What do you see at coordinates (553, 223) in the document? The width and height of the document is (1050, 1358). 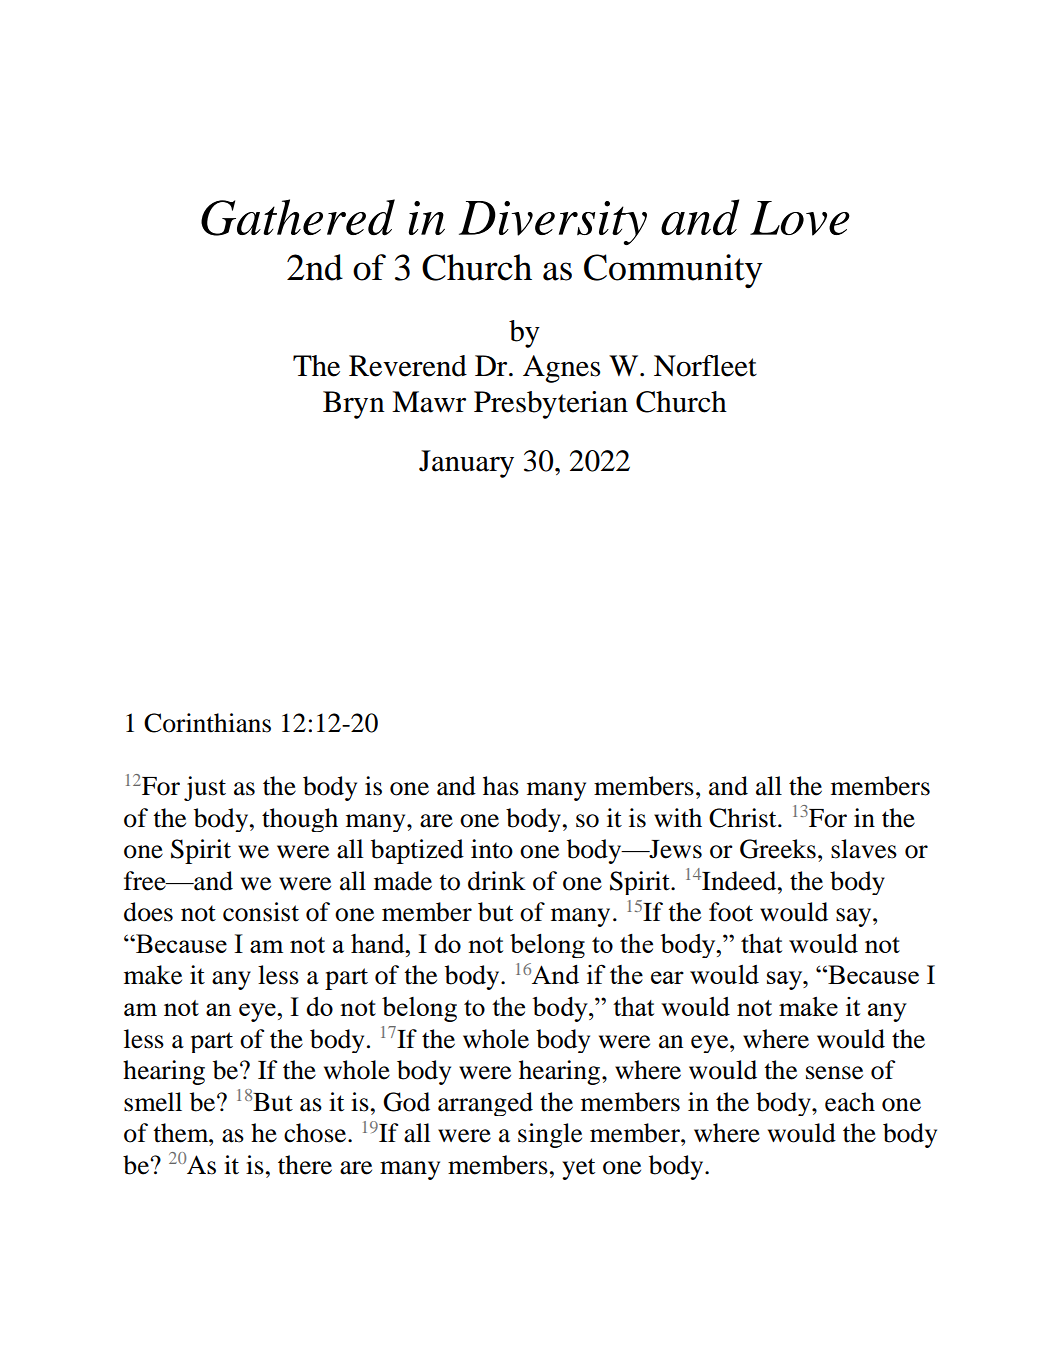 I see `Diversity` at bounding box center [553, 223].
